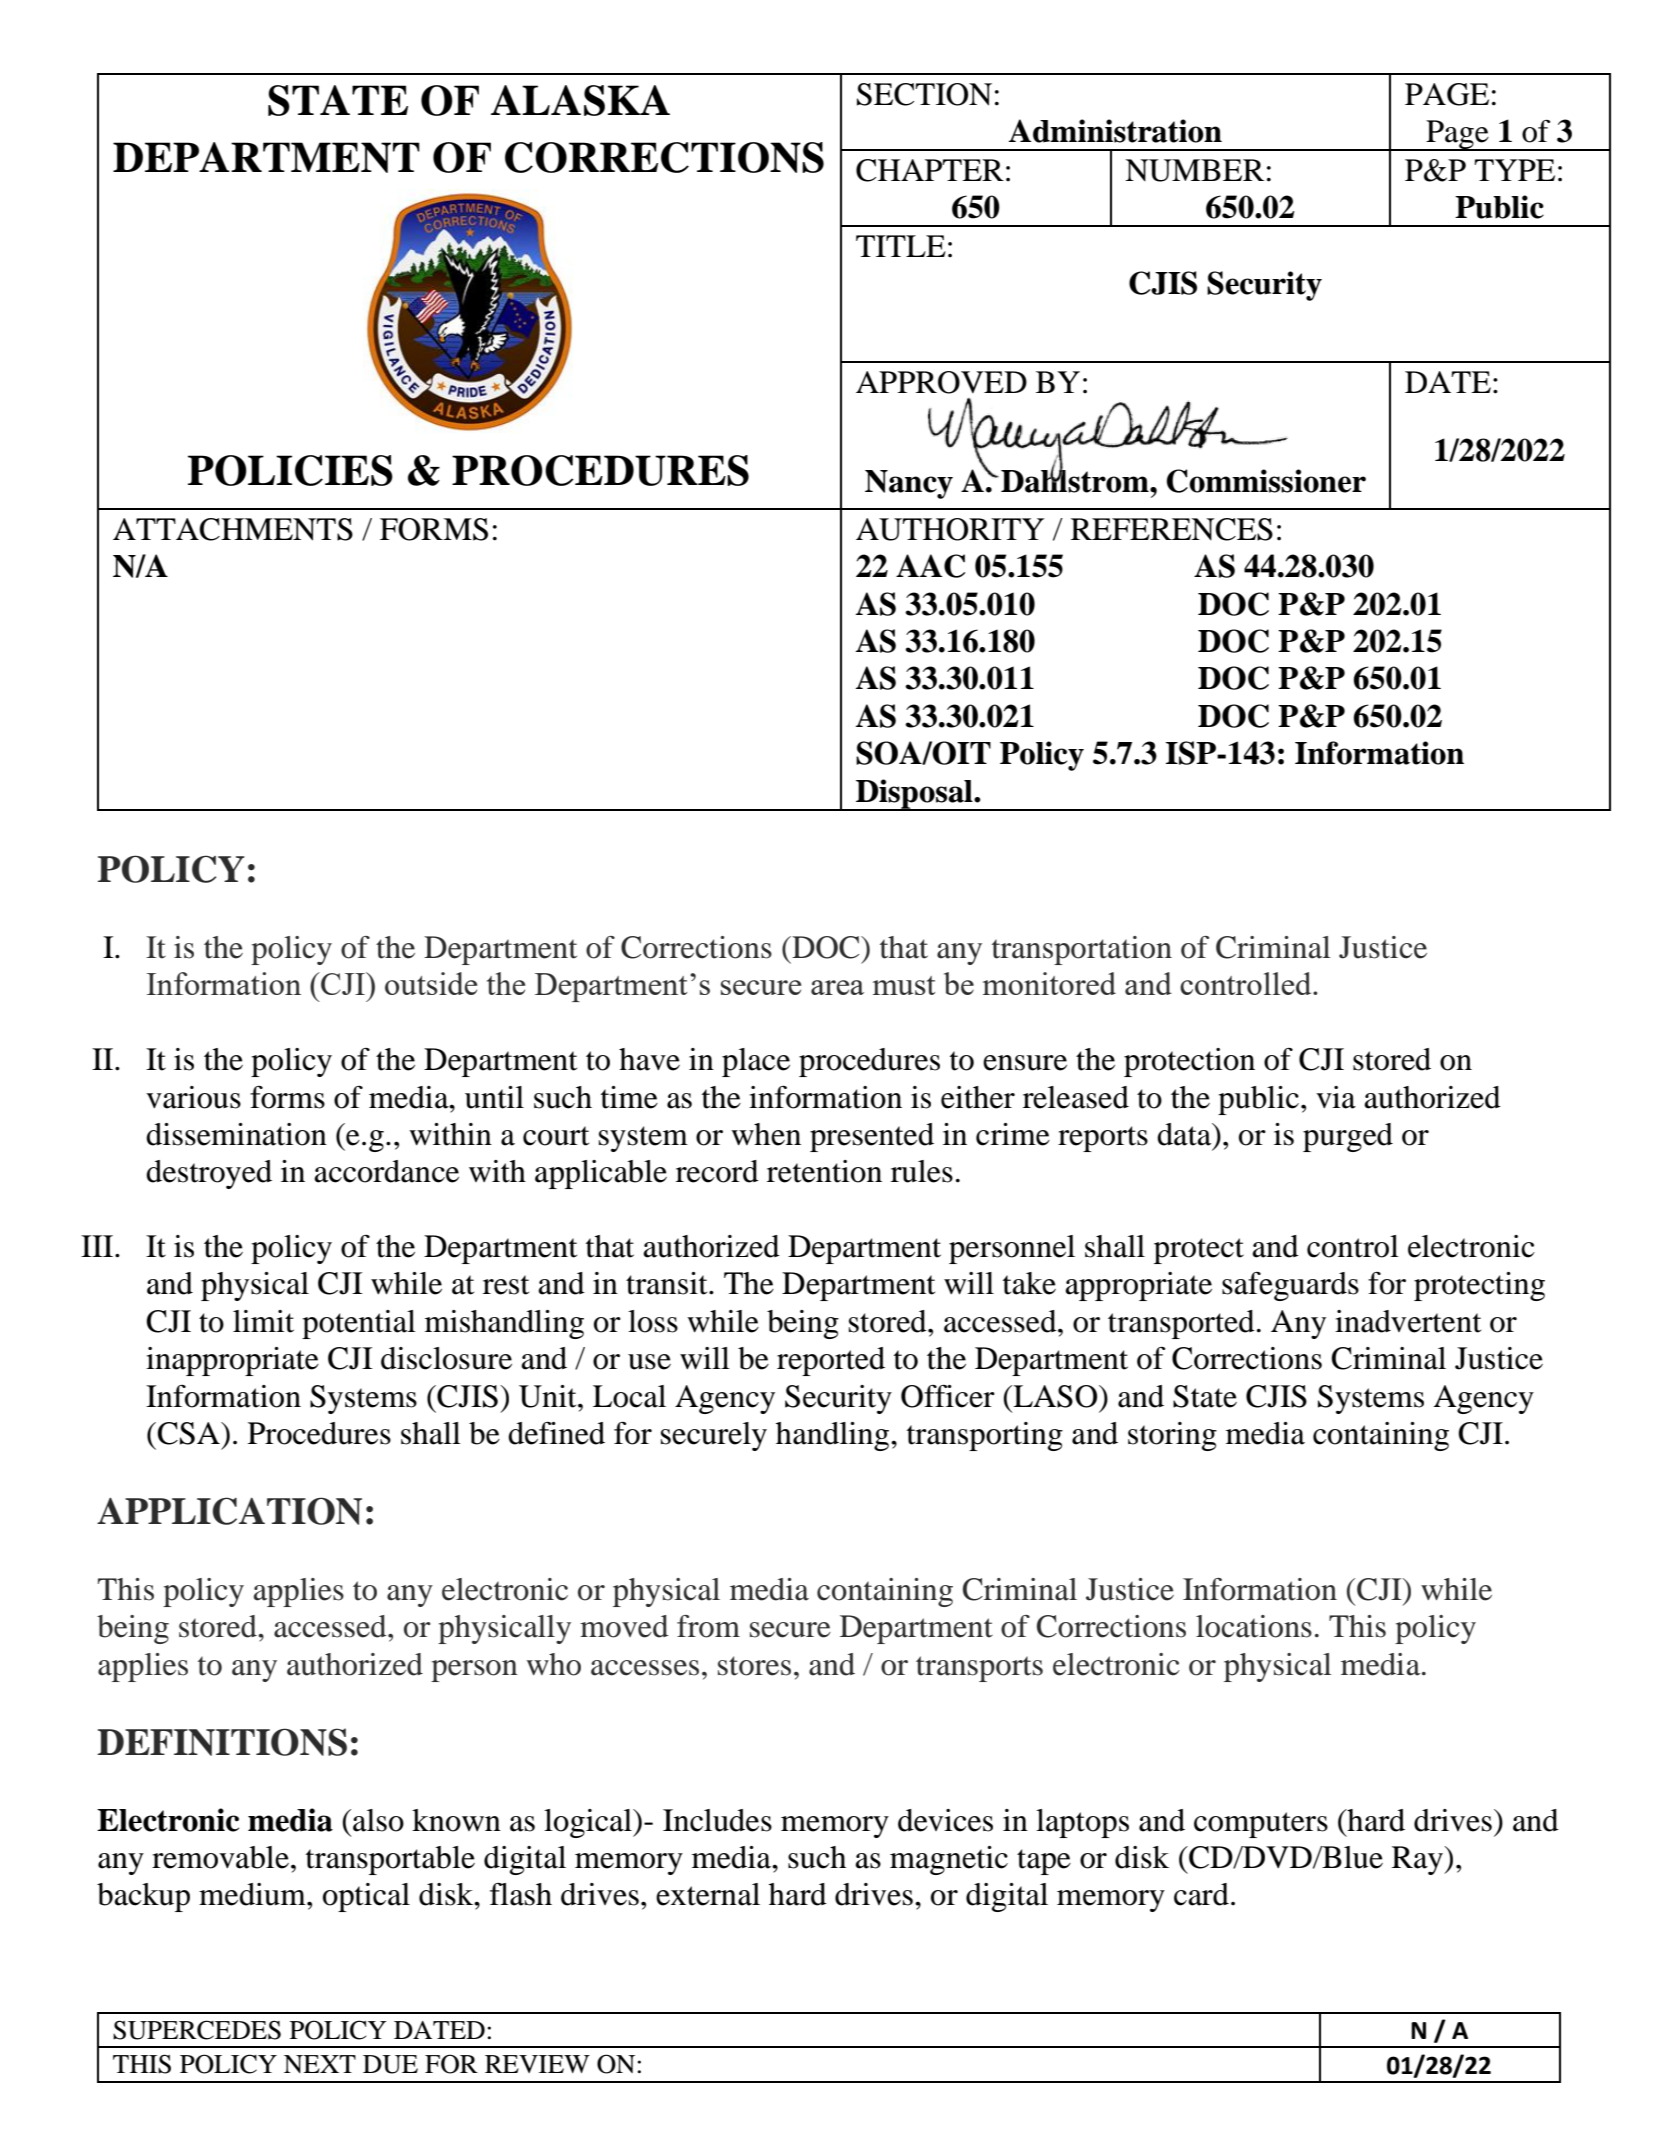 Image resolution: width=1658 pixels, height=2146 pixels. What do you see at coordinates (580, 100) in the screenshot?
I see `ALASKA` at bounding box center [580, 100].
